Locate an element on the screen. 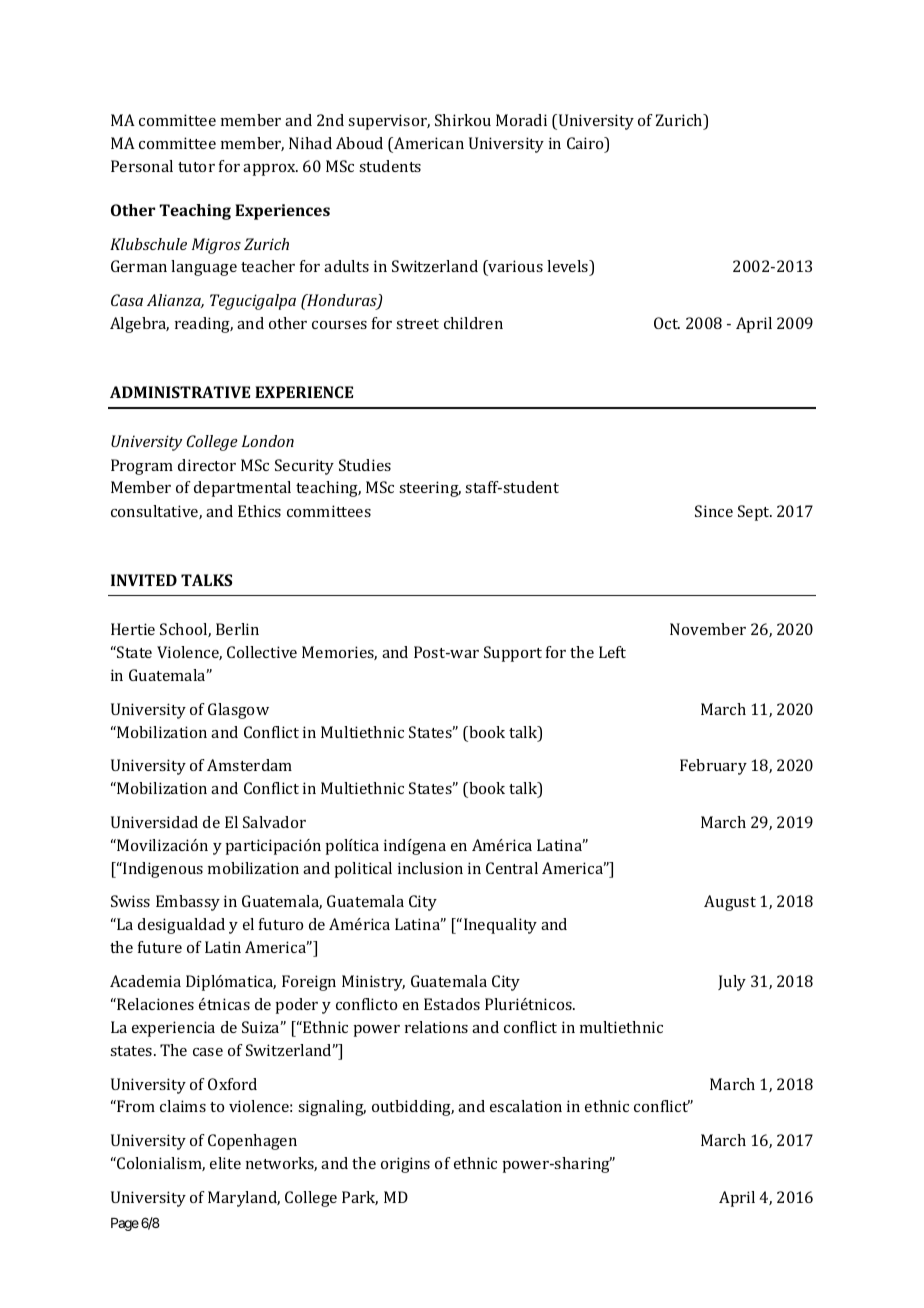 This screenshot has height=1308, width=924. November is located at coordinates (708, 629).
